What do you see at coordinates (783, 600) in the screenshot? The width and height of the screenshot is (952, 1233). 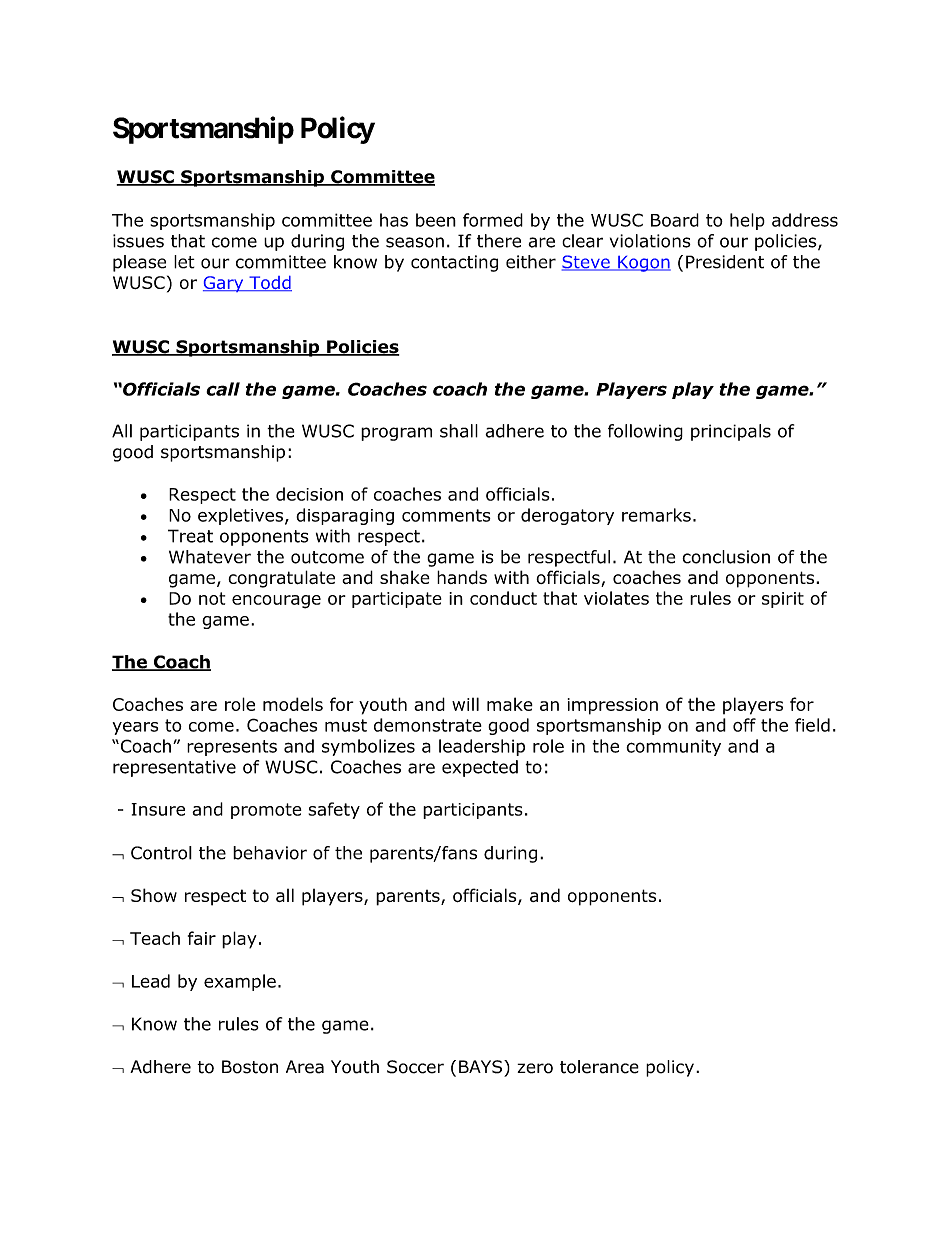 I see `spirit` at bounding box center [783, 600].
